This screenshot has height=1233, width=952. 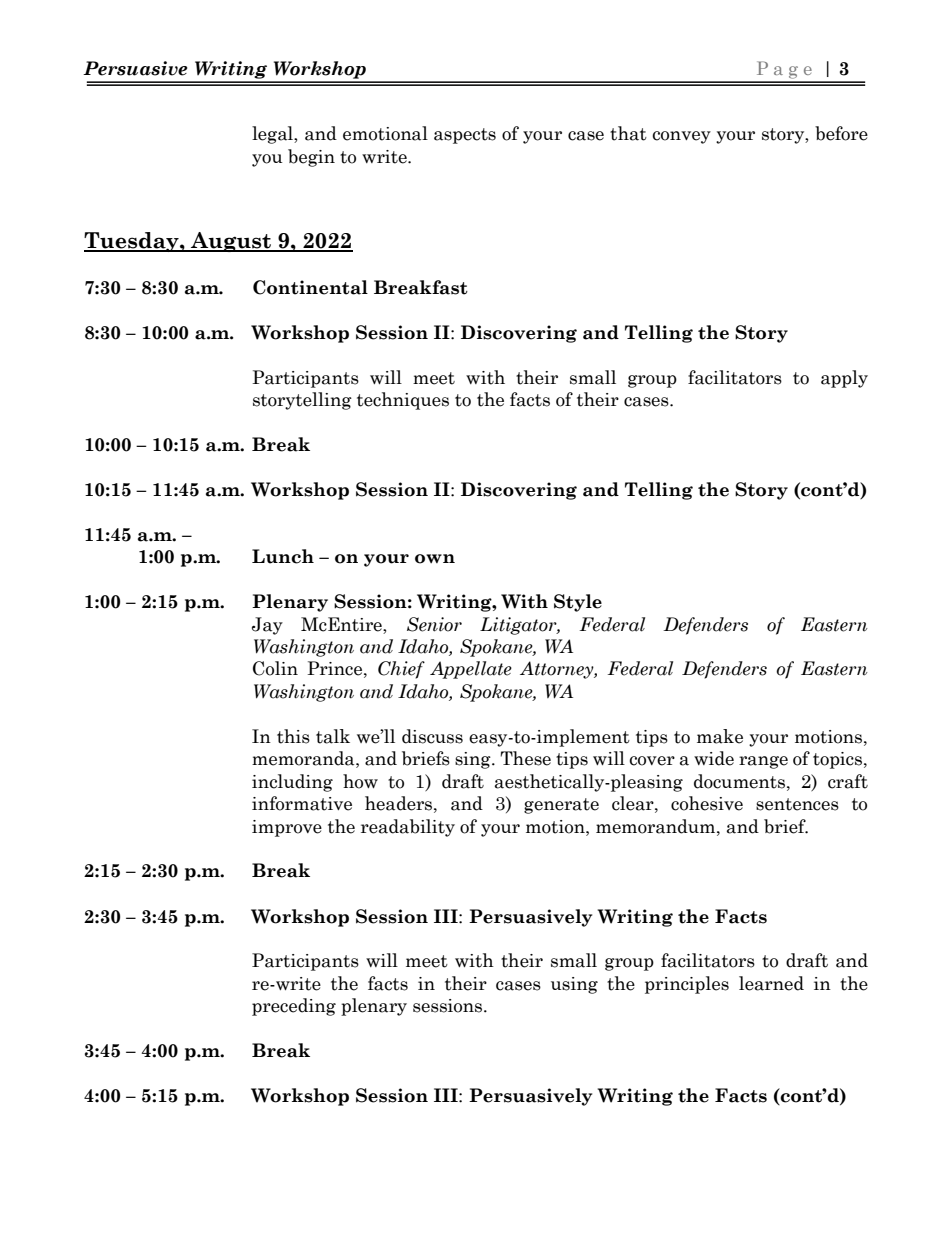 What do you see at coordinates (465, 136) in the screenshot?
I see `aspects` at bounding box center [465, 136].
